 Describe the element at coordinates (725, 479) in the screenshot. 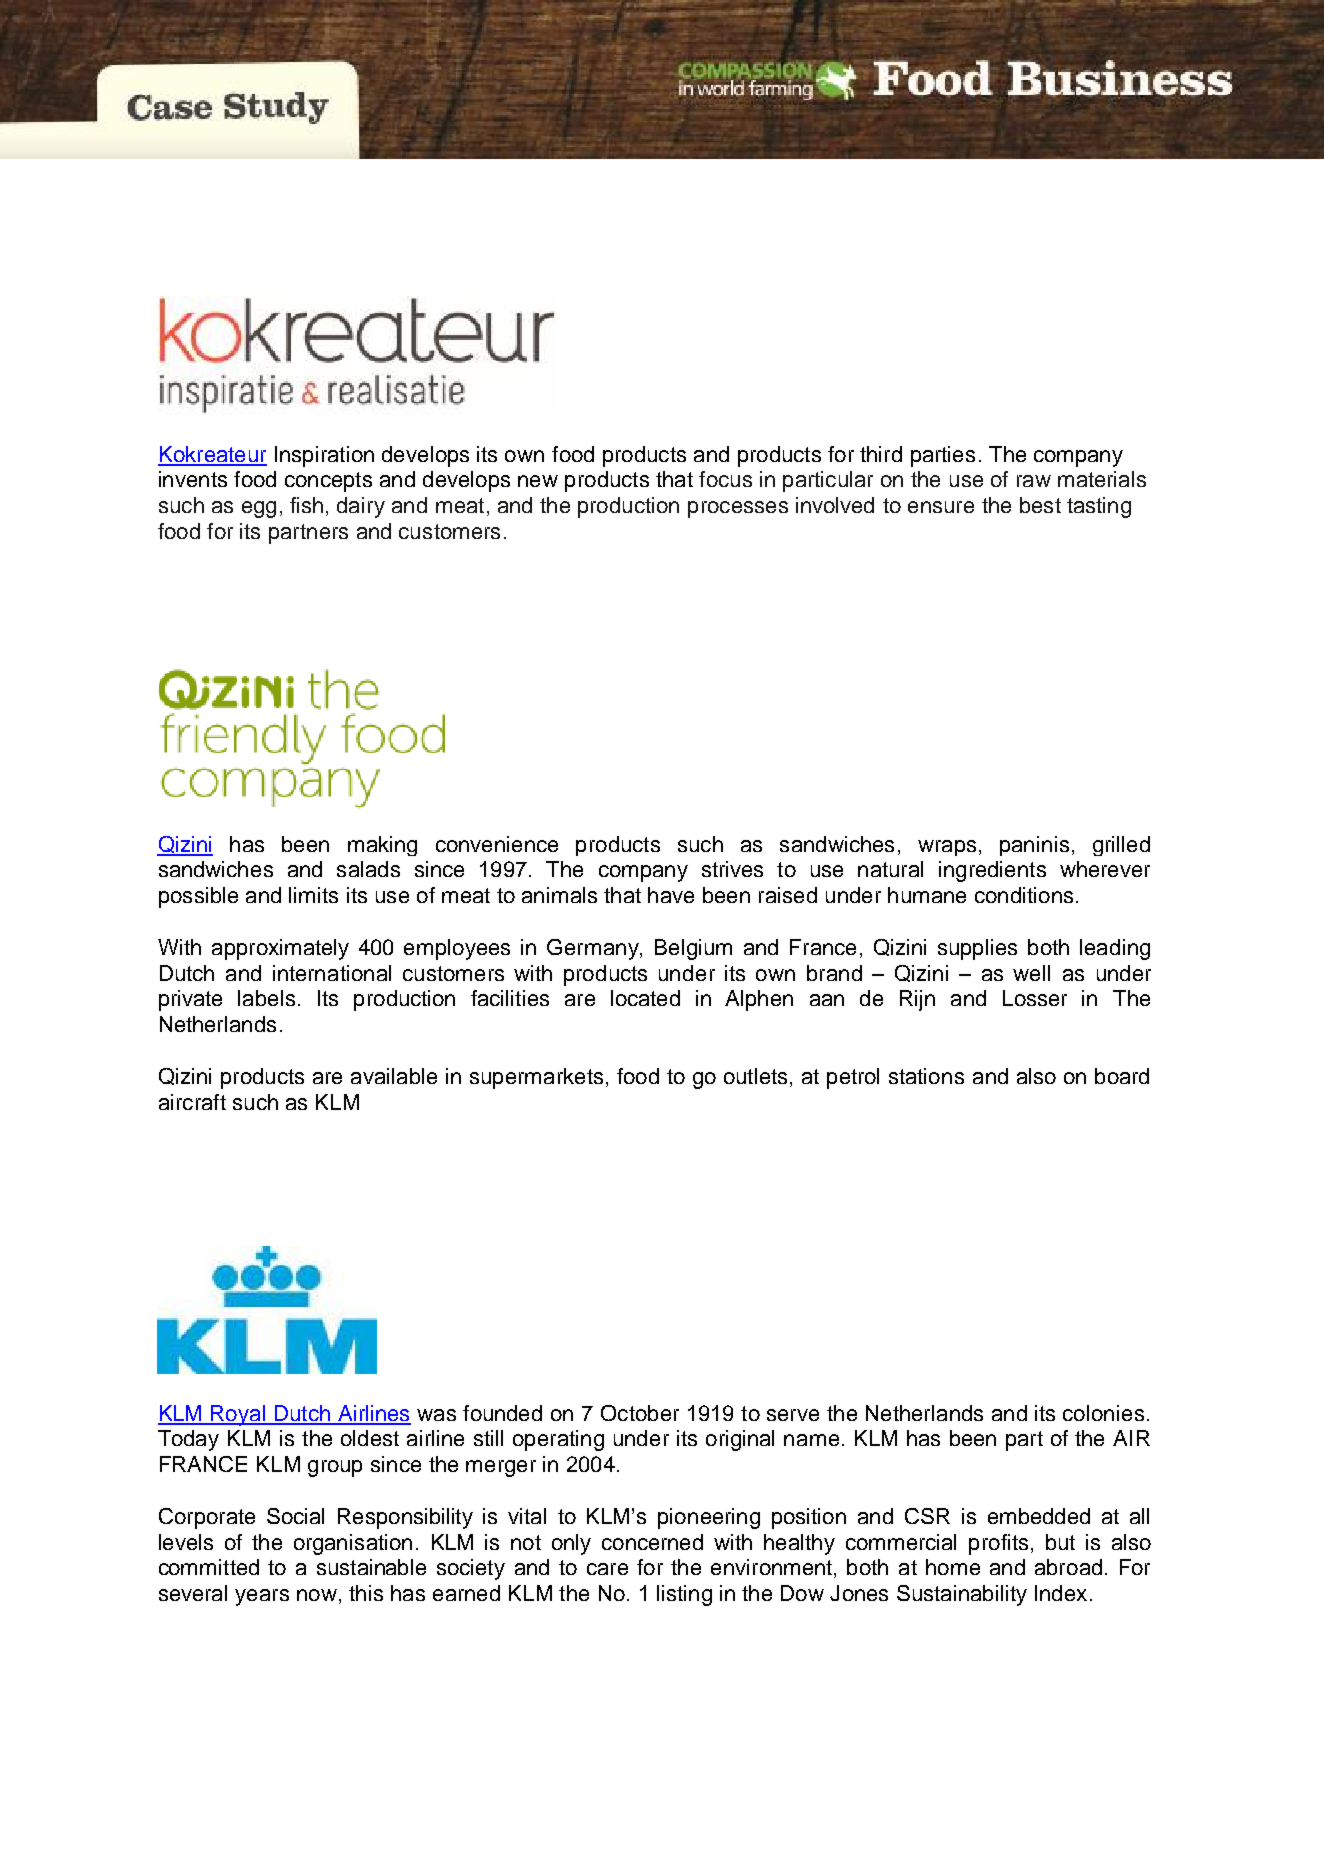

I see `focus` at that location.
